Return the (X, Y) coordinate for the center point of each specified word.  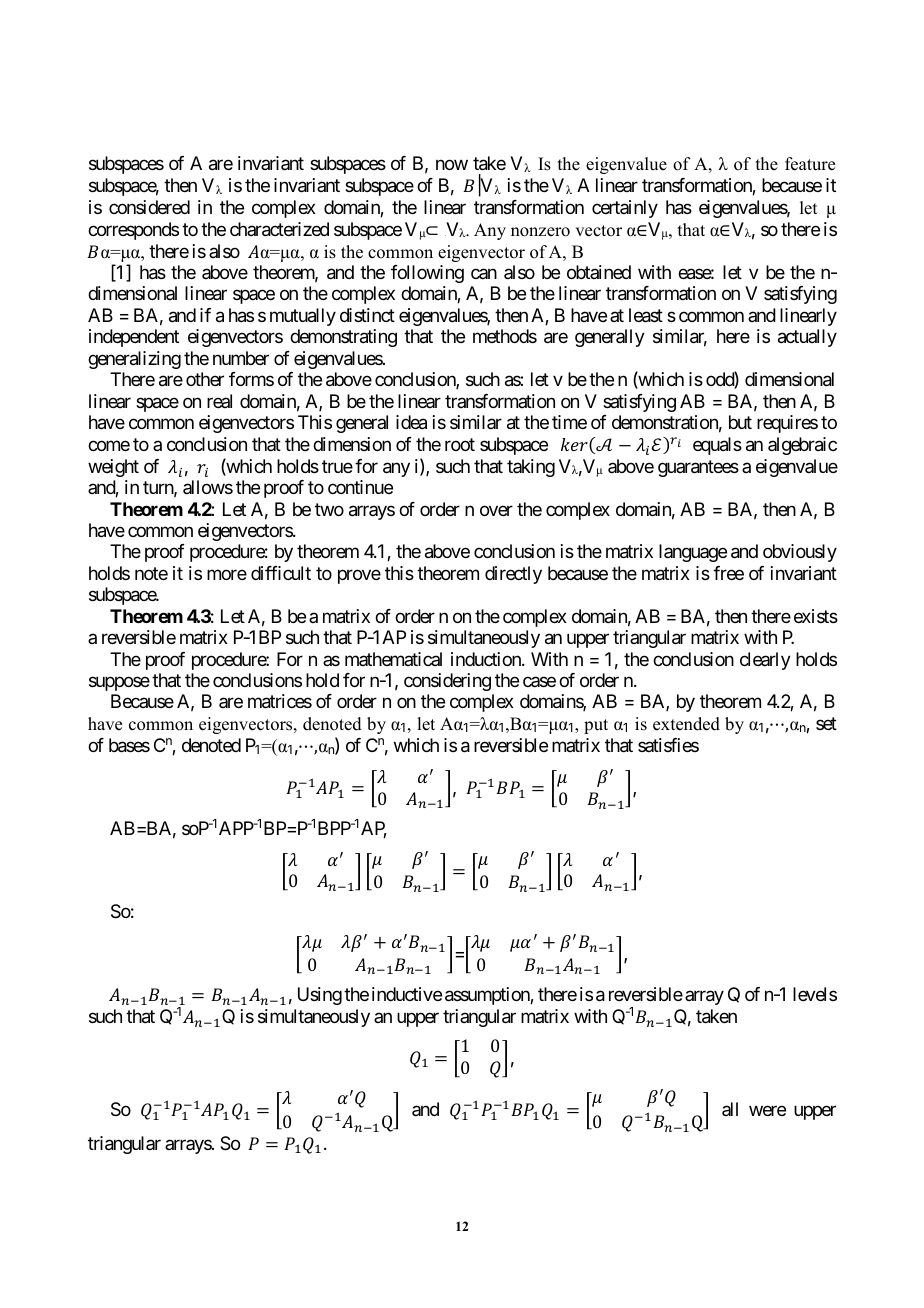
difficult (281, 573)
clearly (765, 661)
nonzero (540, 232)
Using (320, 996)
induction (487, 659)
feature (810, 164)
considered (149, 207)
